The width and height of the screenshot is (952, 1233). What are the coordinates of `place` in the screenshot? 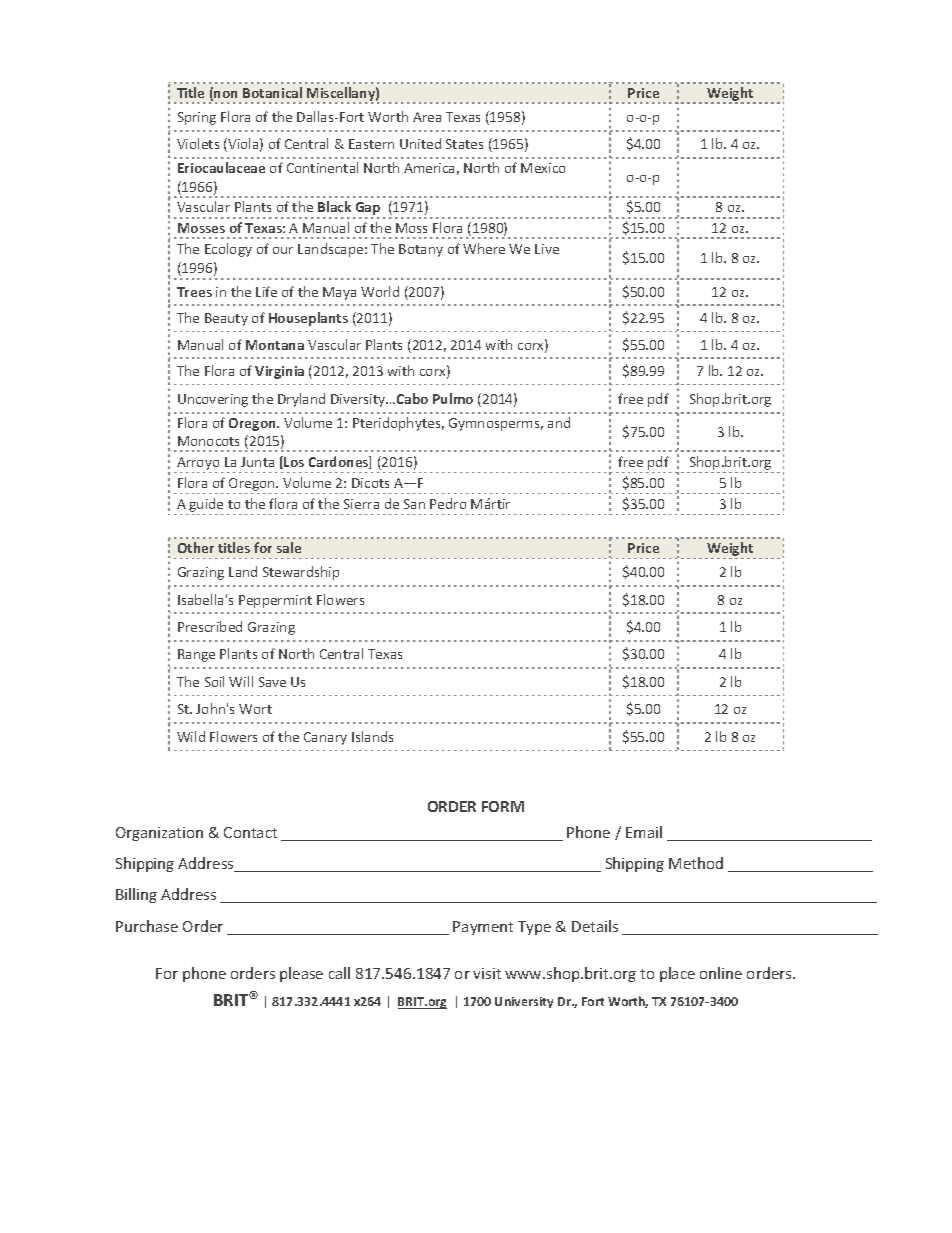 It's located at (677, 974).
